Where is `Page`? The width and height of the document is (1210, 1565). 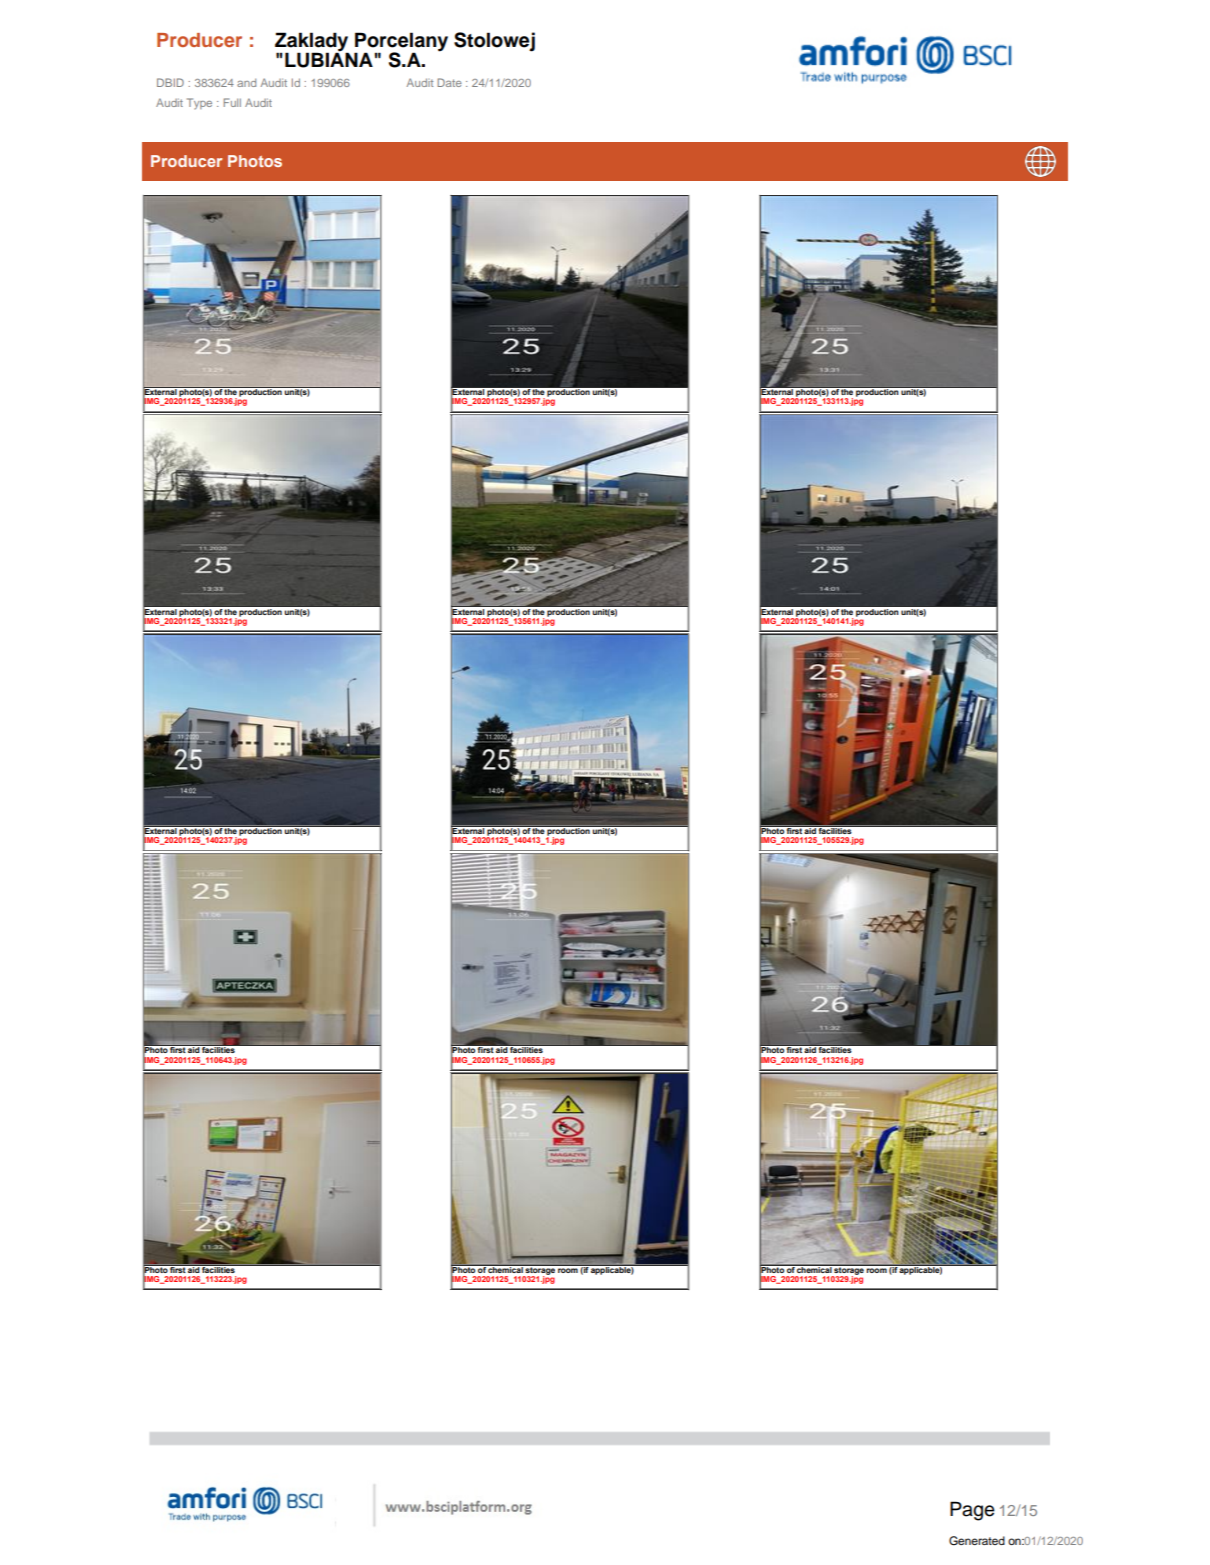
Page is located at coordinates (972, 1511).
